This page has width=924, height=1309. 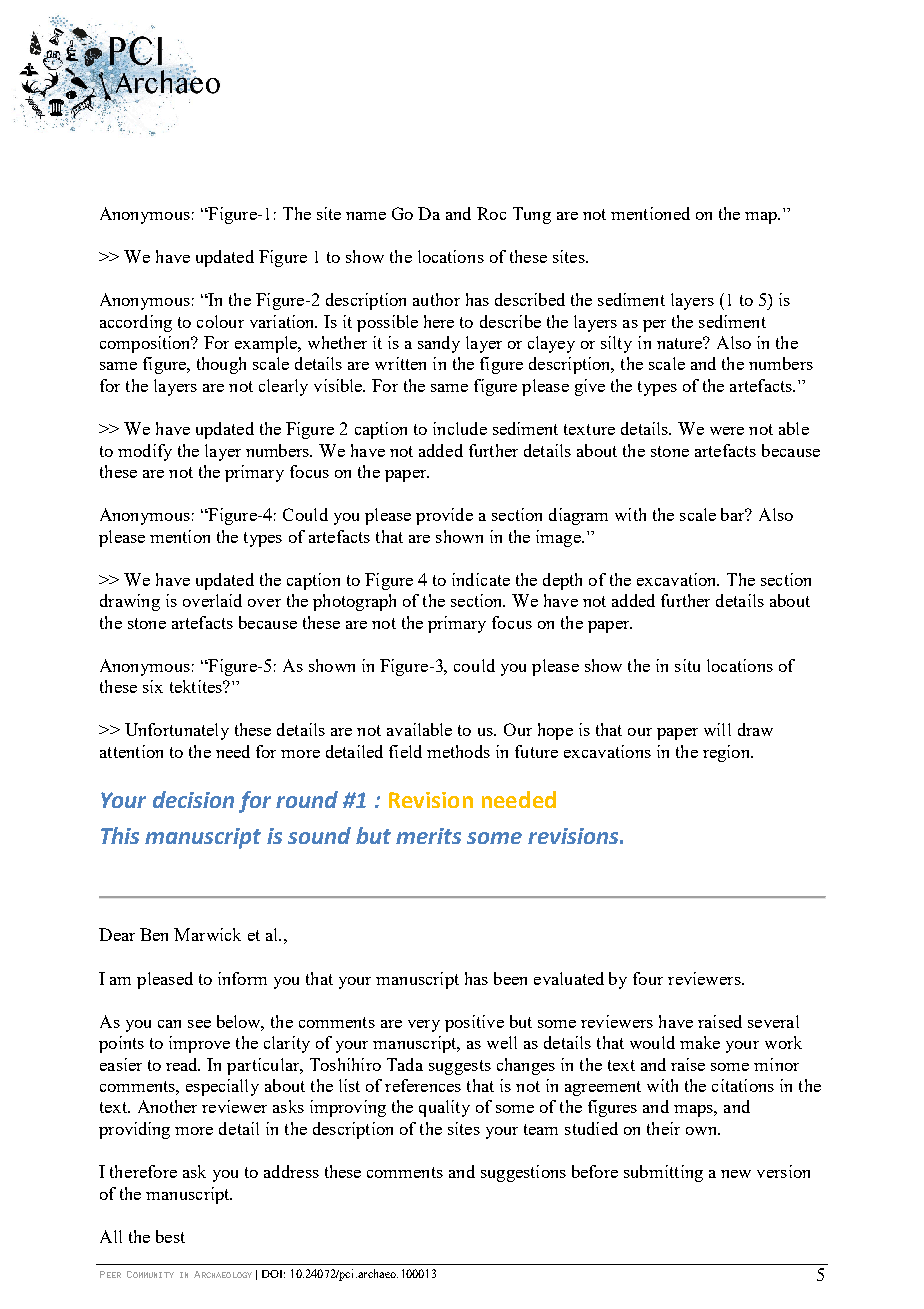 I want to click on suggestions, so click(x=523, y=1173).
